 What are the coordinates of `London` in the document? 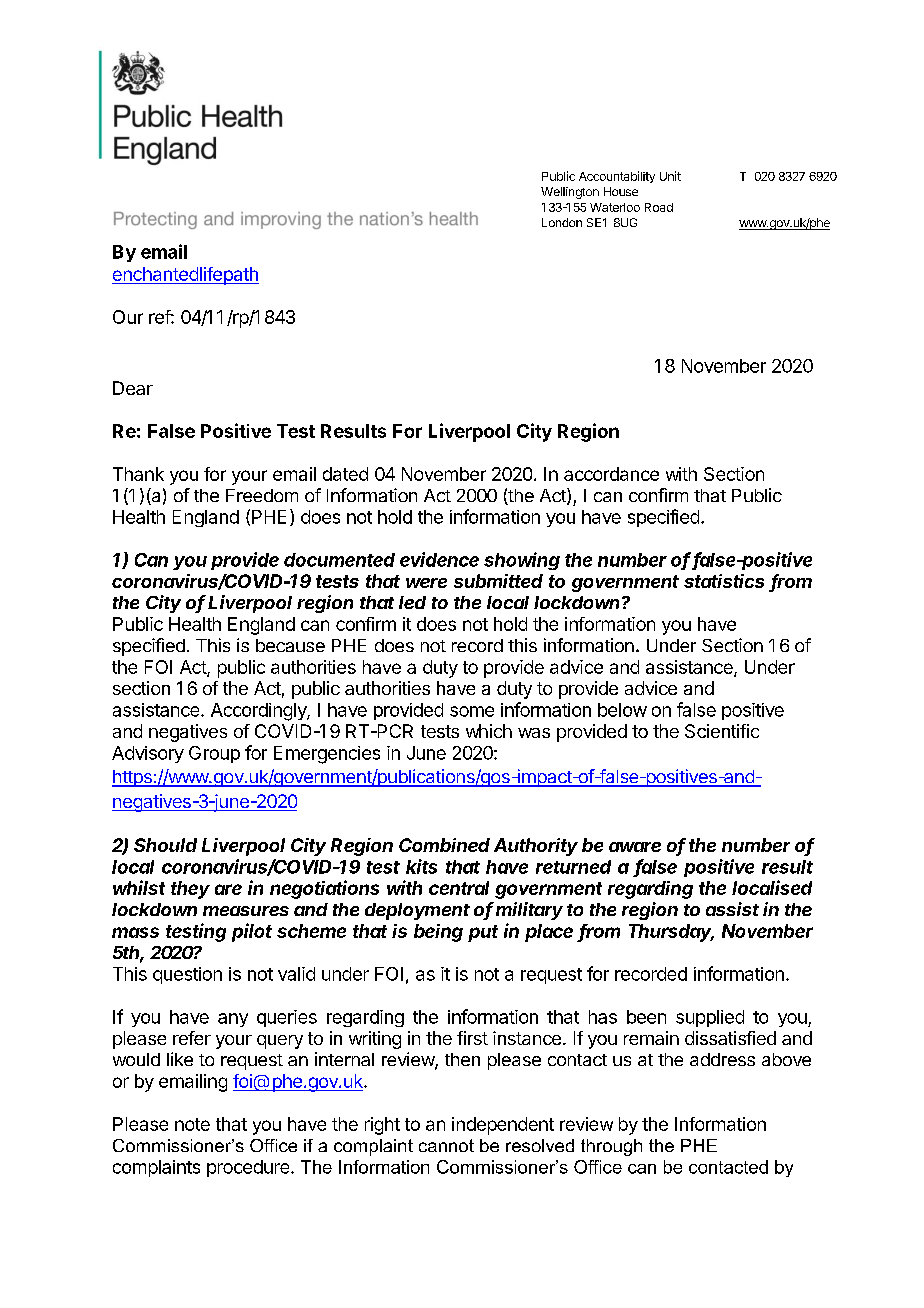 It's located at (562, 222).
